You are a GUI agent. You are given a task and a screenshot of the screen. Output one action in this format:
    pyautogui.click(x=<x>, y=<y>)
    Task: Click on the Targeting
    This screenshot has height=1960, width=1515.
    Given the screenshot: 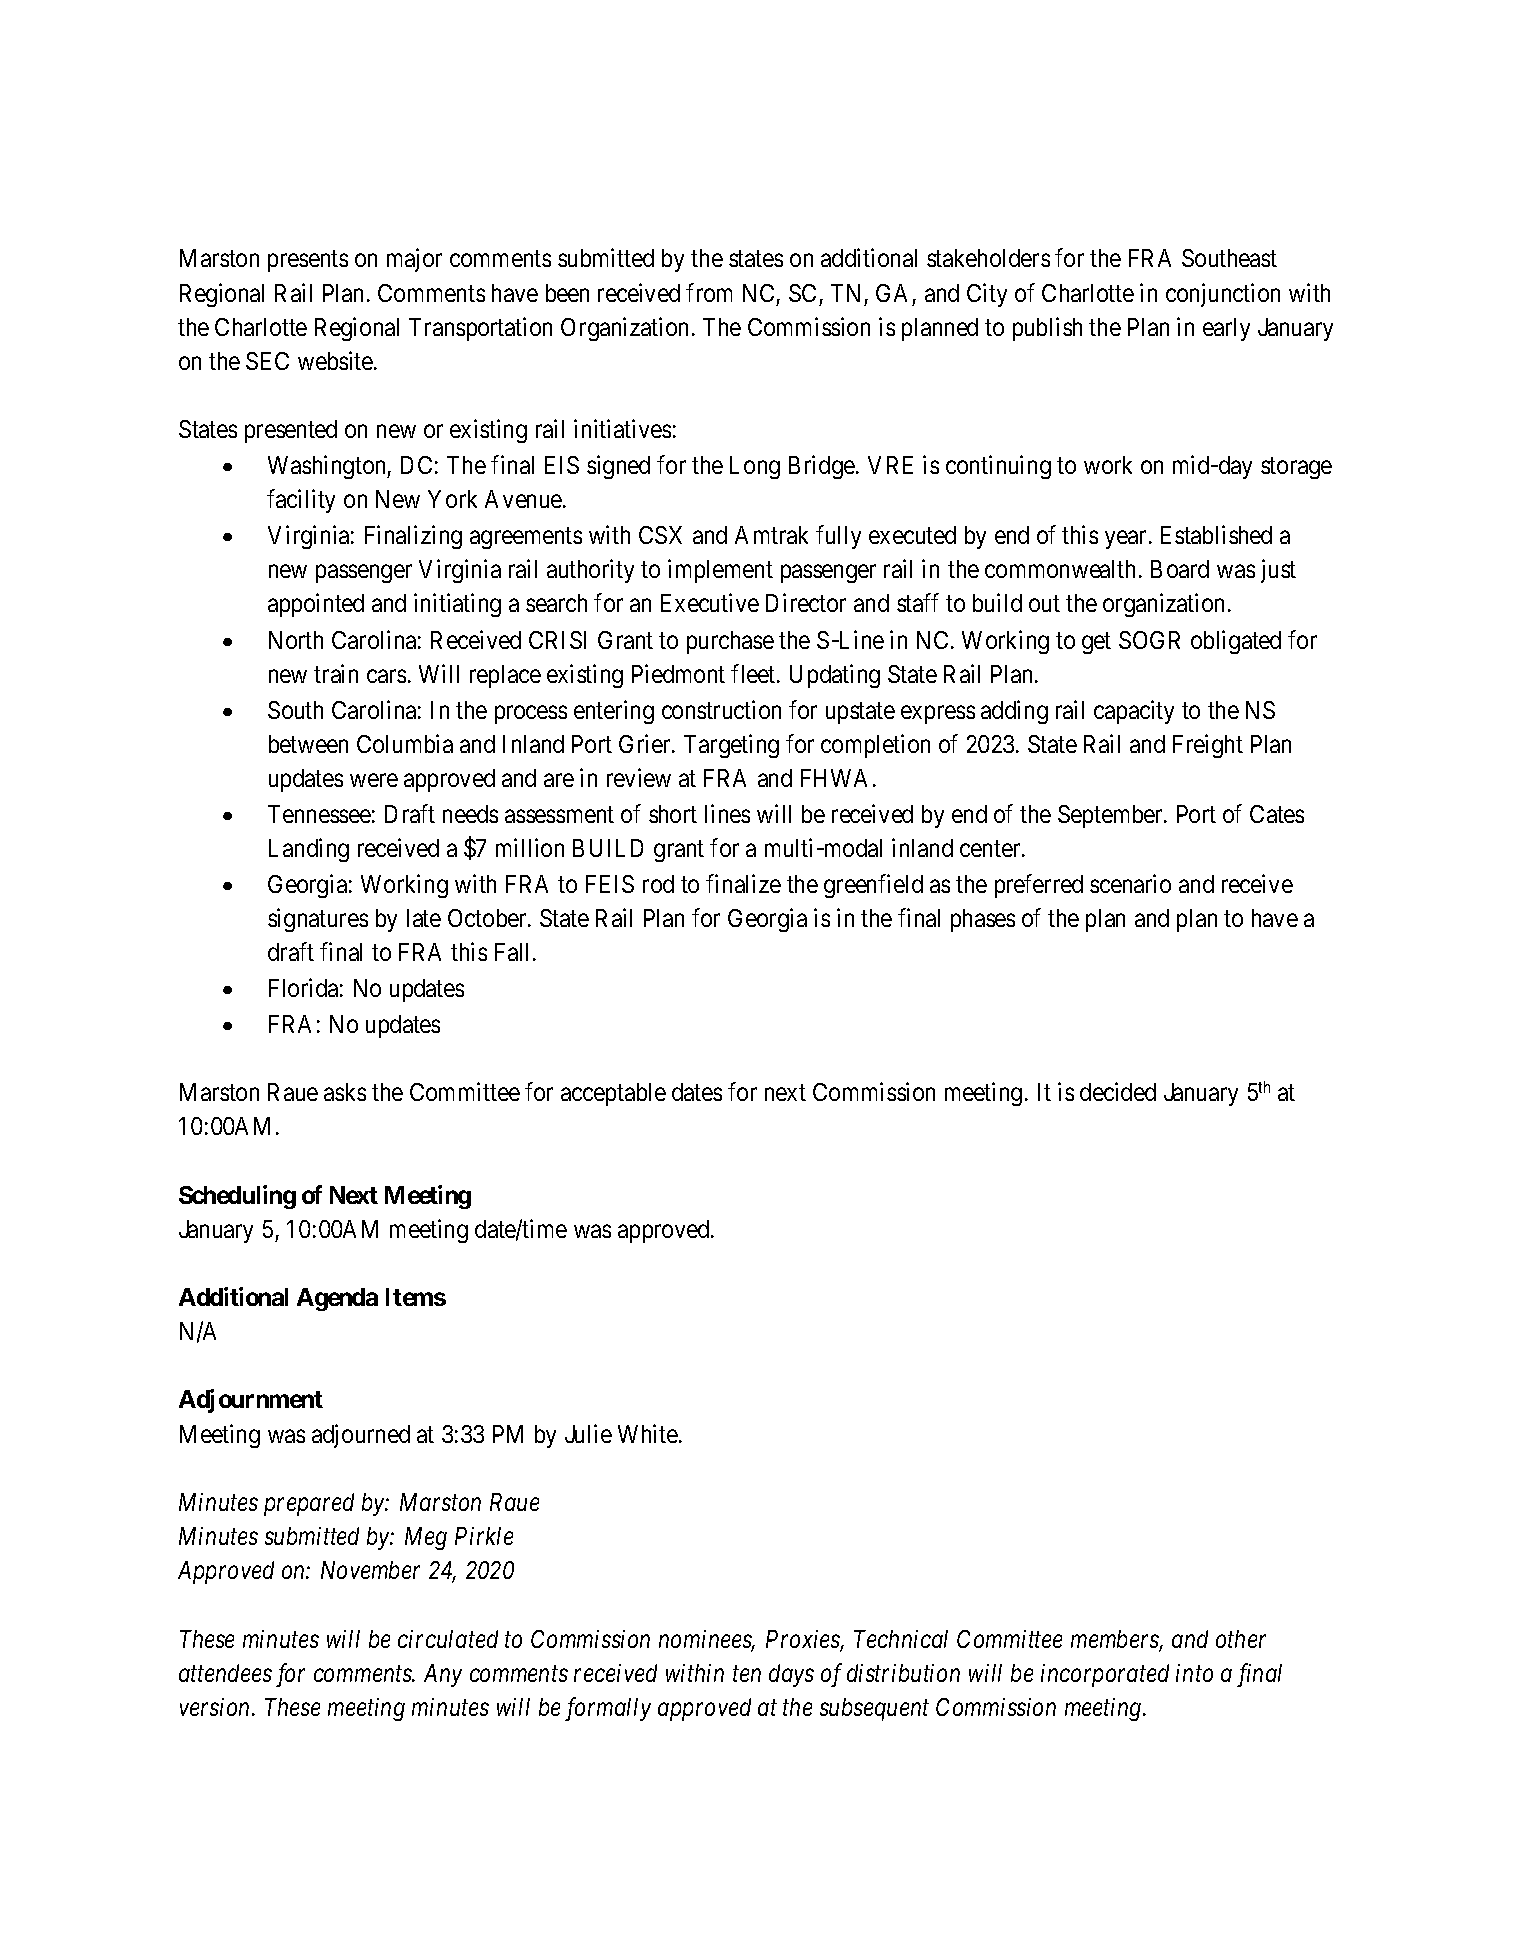 What is the action you would take?
    pyautogui.click(x=731, y=746)
